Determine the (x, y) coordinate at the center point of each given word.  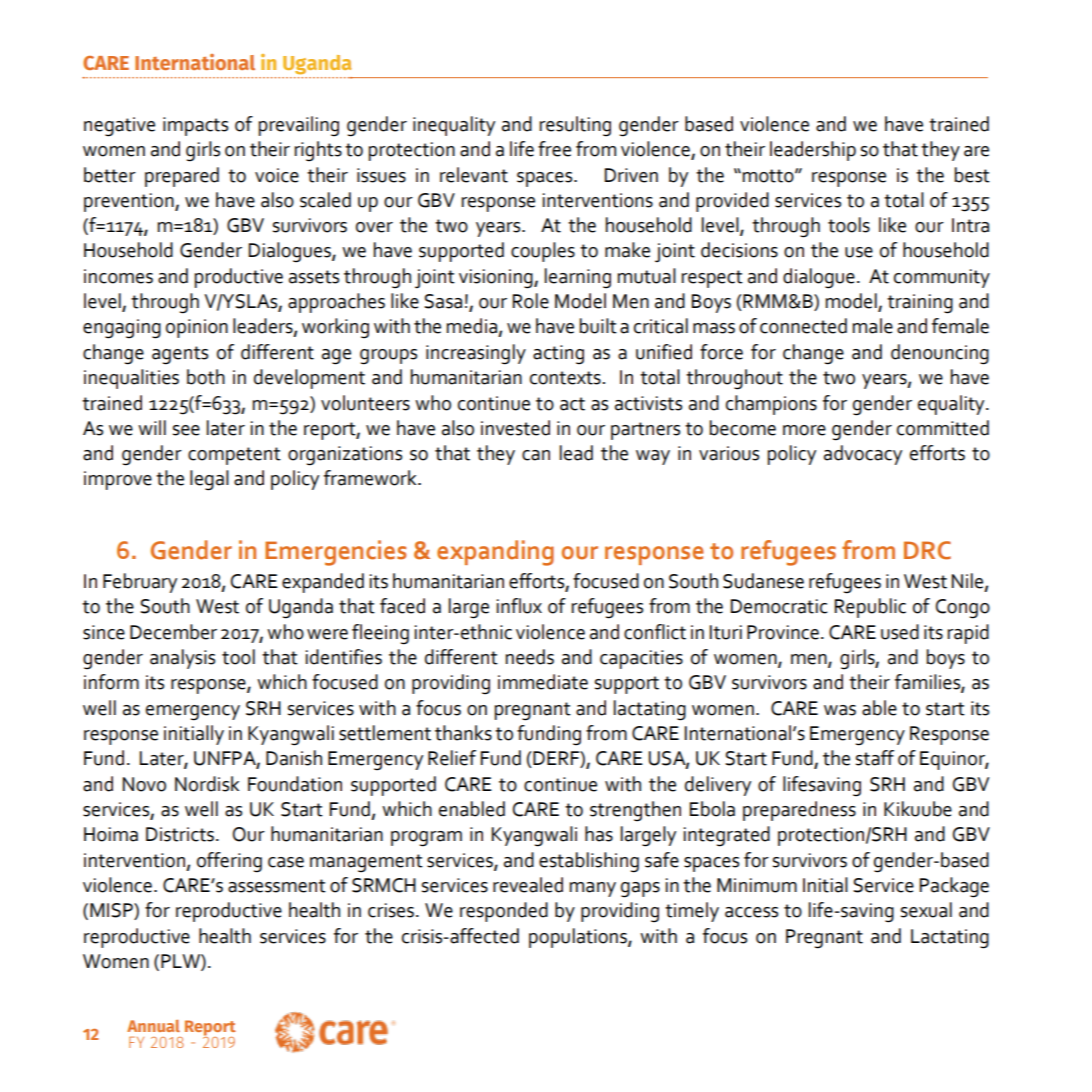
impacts (195, 126)
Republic (870, 608)
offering (229, 862)
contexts (565, 378)
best (972, 175)
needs (530, 657)
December (173, 632)
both (206, 377)
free (554, 149)
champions (771, 405)
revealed (528, 885)
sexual (926, 910)
